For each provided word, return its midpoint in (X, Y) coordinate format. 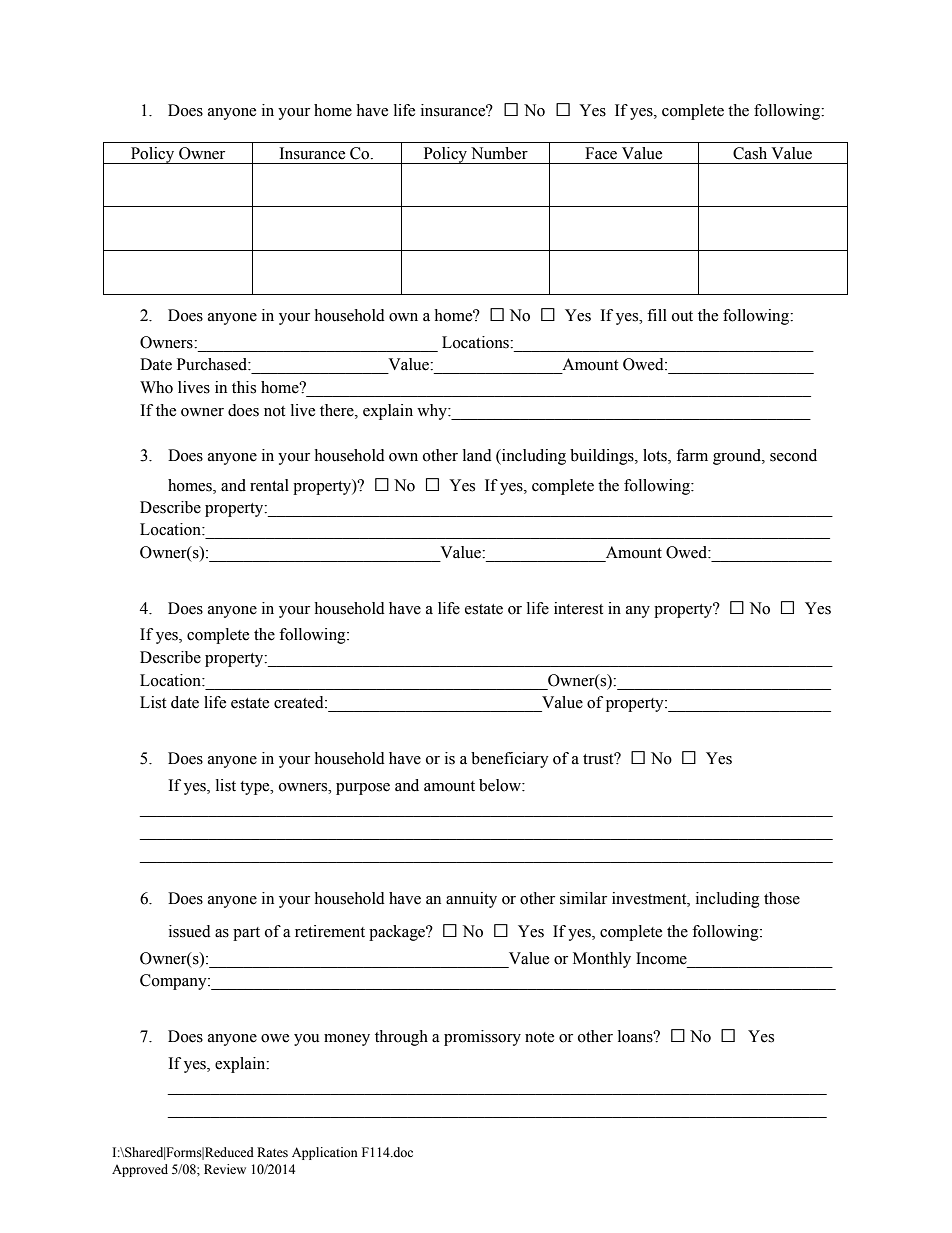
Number (499, 153)
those (782, 898)
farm (692, 455)
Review (225, 1169)
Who (156, 387)
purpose (363, 789)
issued (190, 931)
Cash (750, 153)
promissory (482, 1038)
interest (578, 608)
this (244, 387)
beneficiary (510, 760)
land (477, 455)
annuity (471, 900)
